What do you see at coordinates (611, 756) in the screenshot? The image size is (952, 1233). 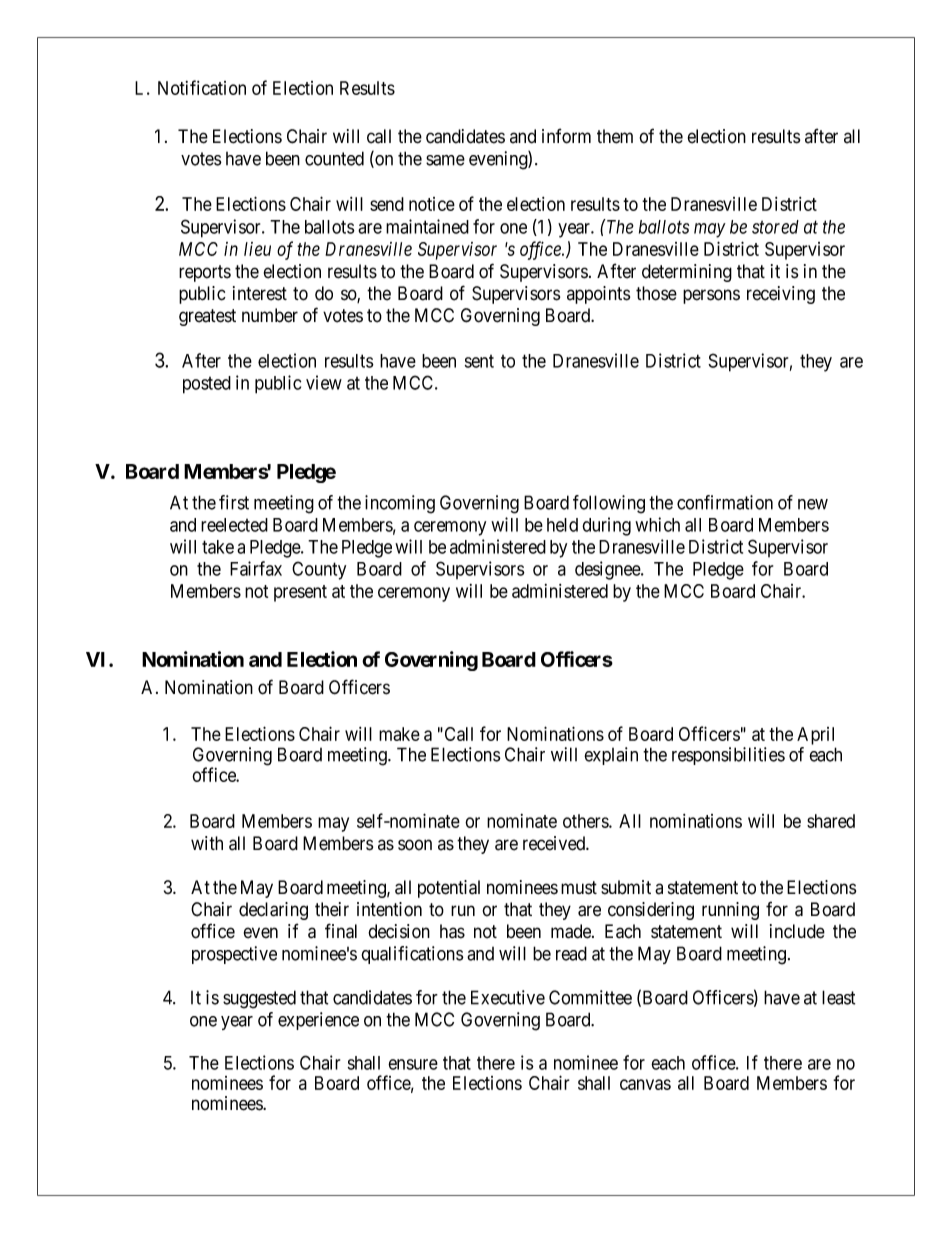 I see `explain` at bounding box center [611, 756].
